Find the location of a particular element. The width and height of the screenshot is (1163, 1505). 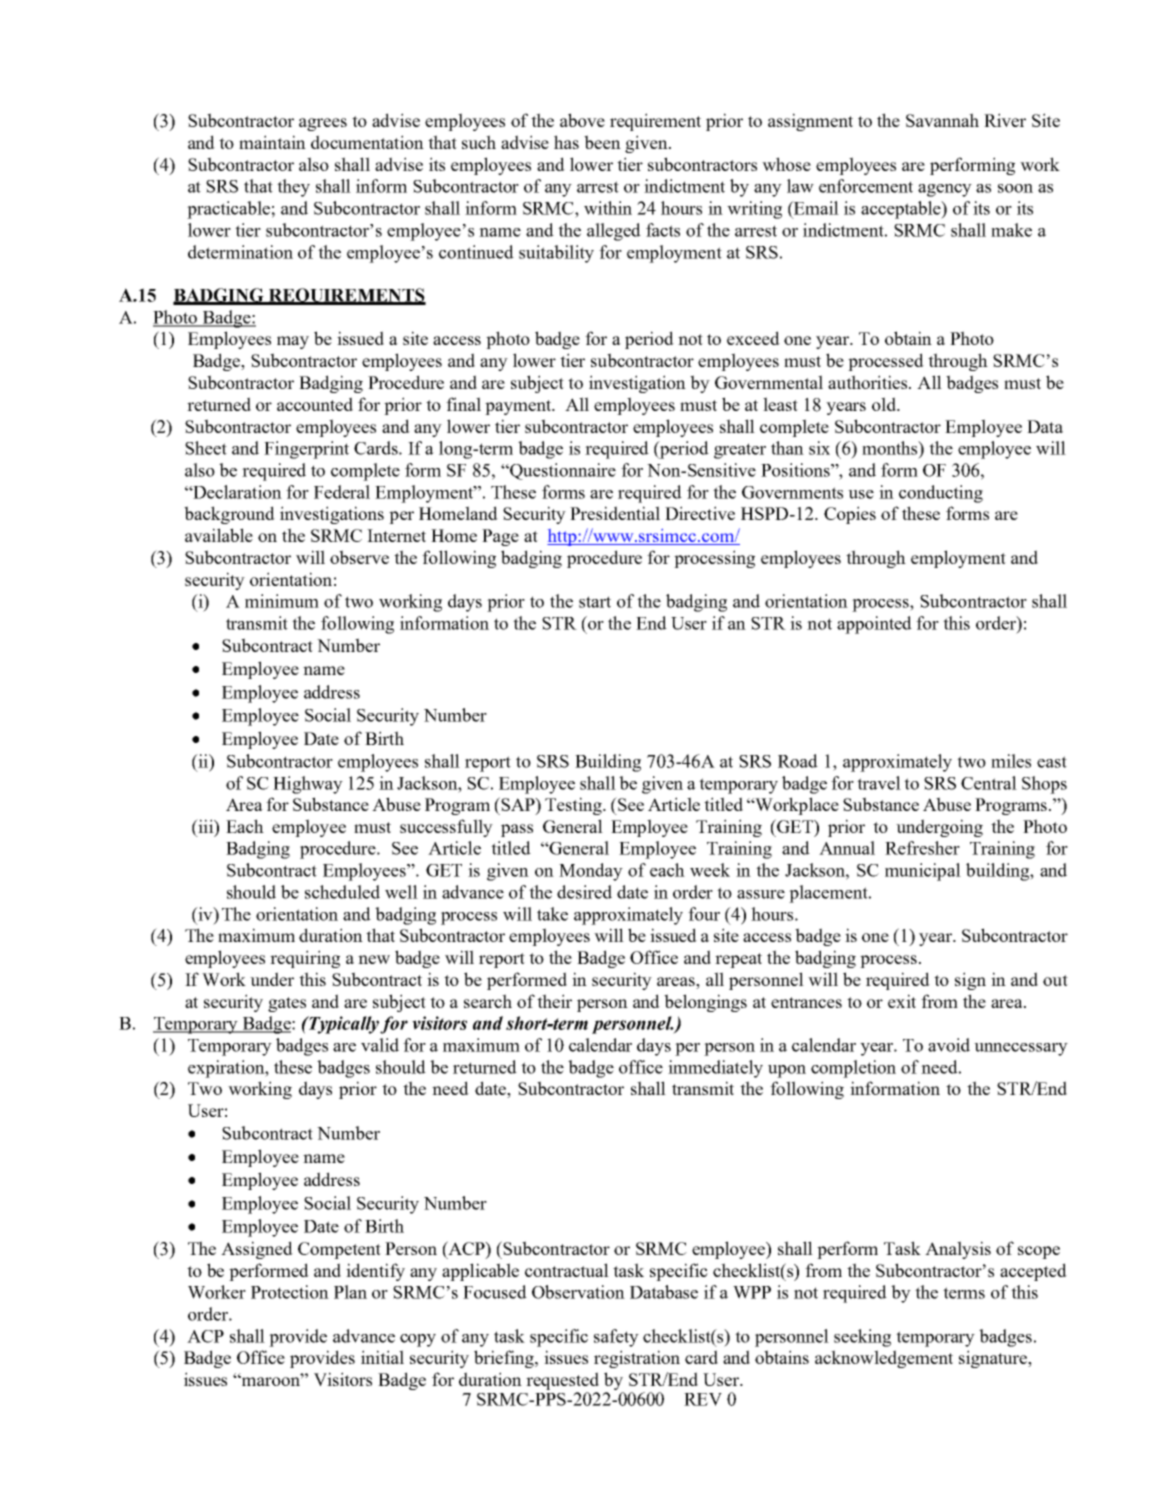

agency is located at coordinates (945, 190).
